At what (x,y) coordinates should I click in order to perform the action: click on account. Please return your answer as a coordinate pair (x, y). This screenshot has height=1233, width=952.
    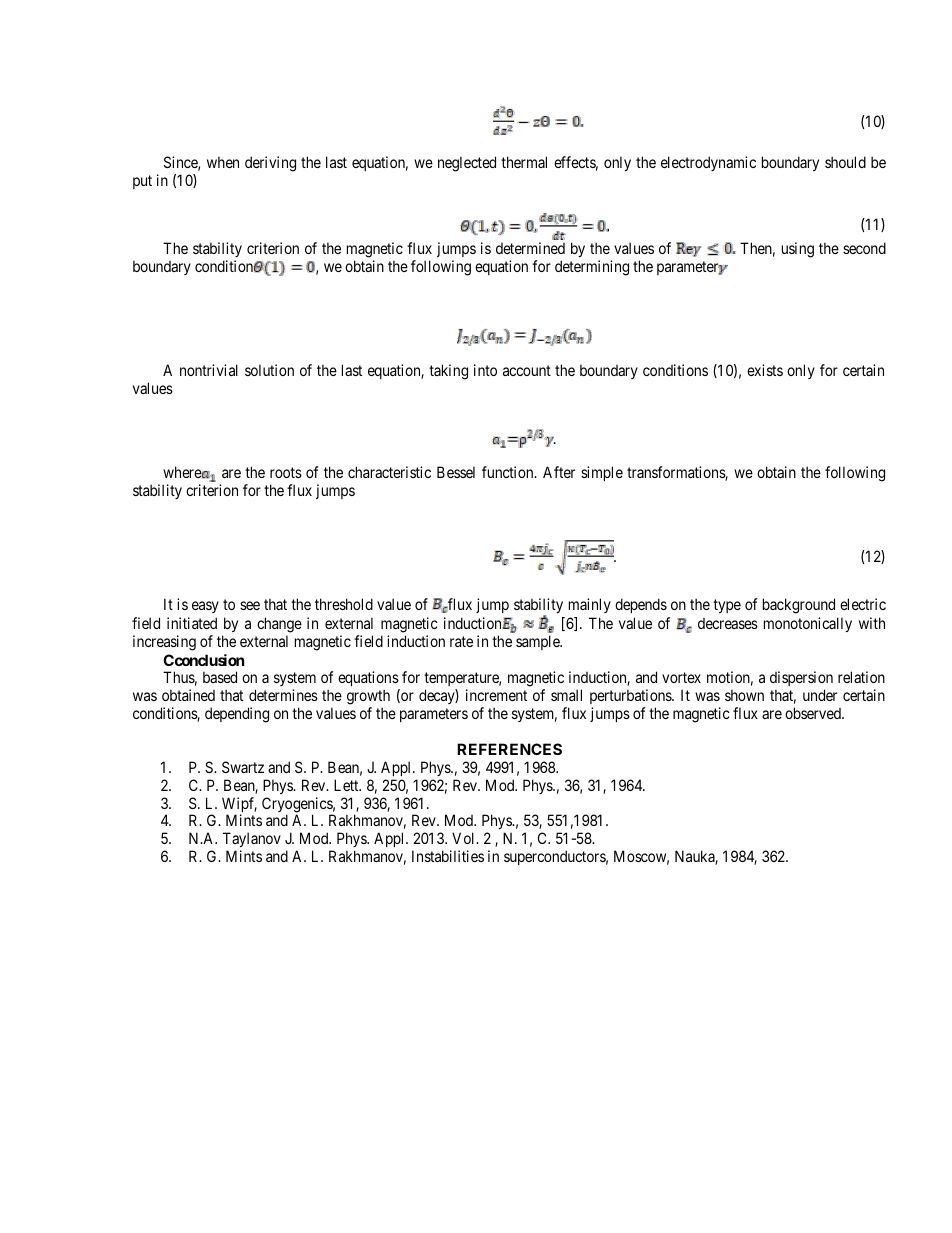
    Looking at the image, I should click on (527, 370).
